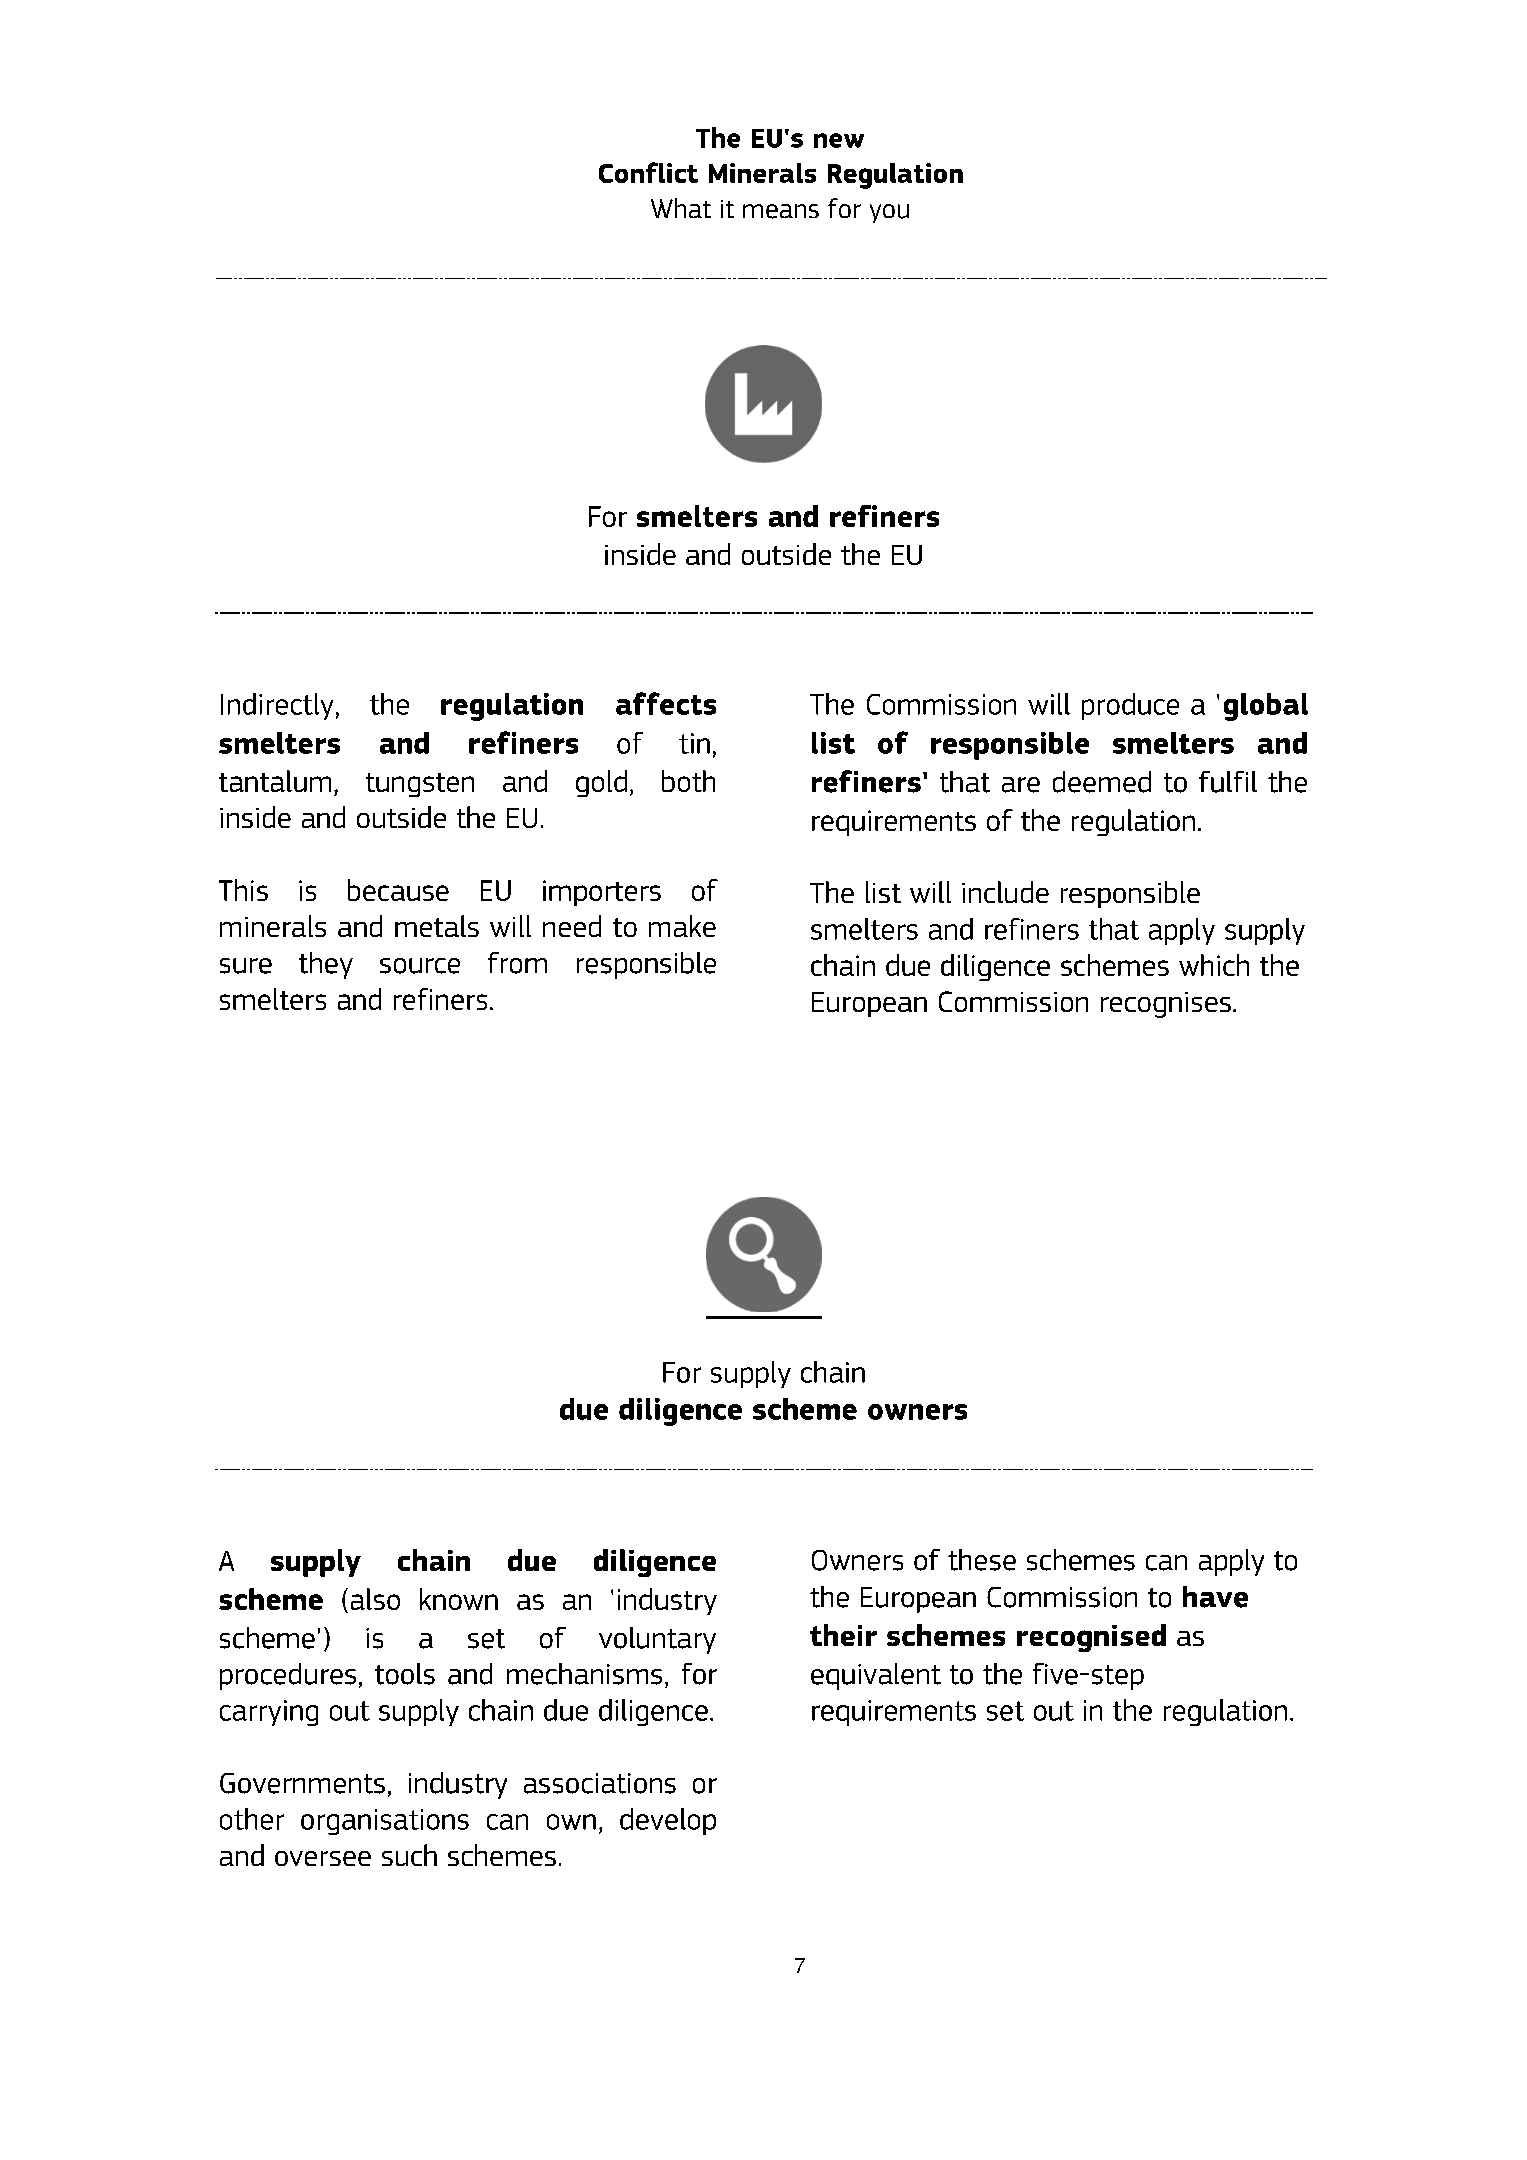 The image size is (1527, 2160). What do you see at coordinates (375, 1599) in the image?
I see `also` at bounding box center [375, 1599].
